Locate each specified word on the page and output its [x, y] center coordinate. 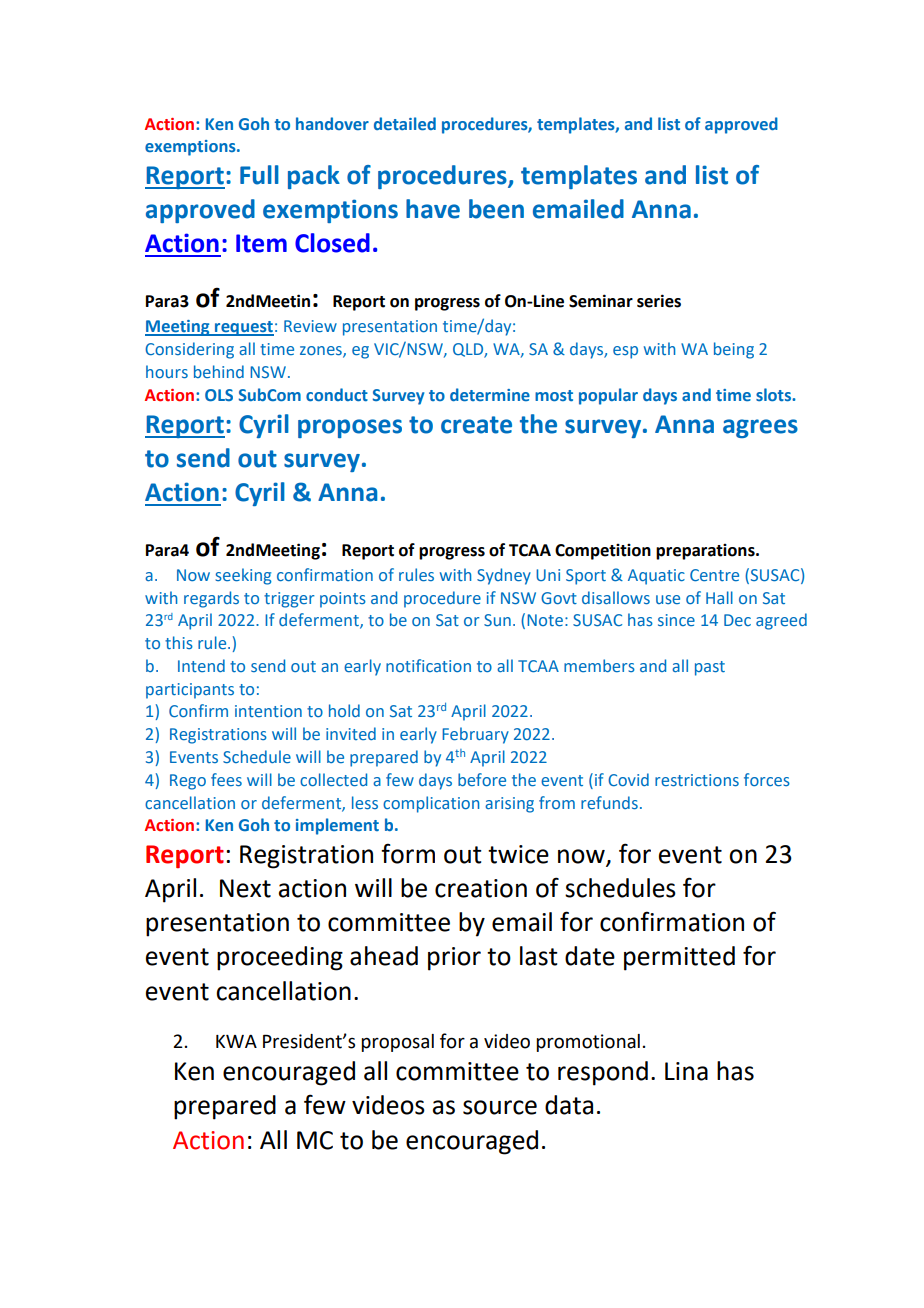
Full [259, 175]
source [500, 1107]
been [496, 209]
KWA [236, 1041]
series [659, 301]
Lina [686, 1071]
